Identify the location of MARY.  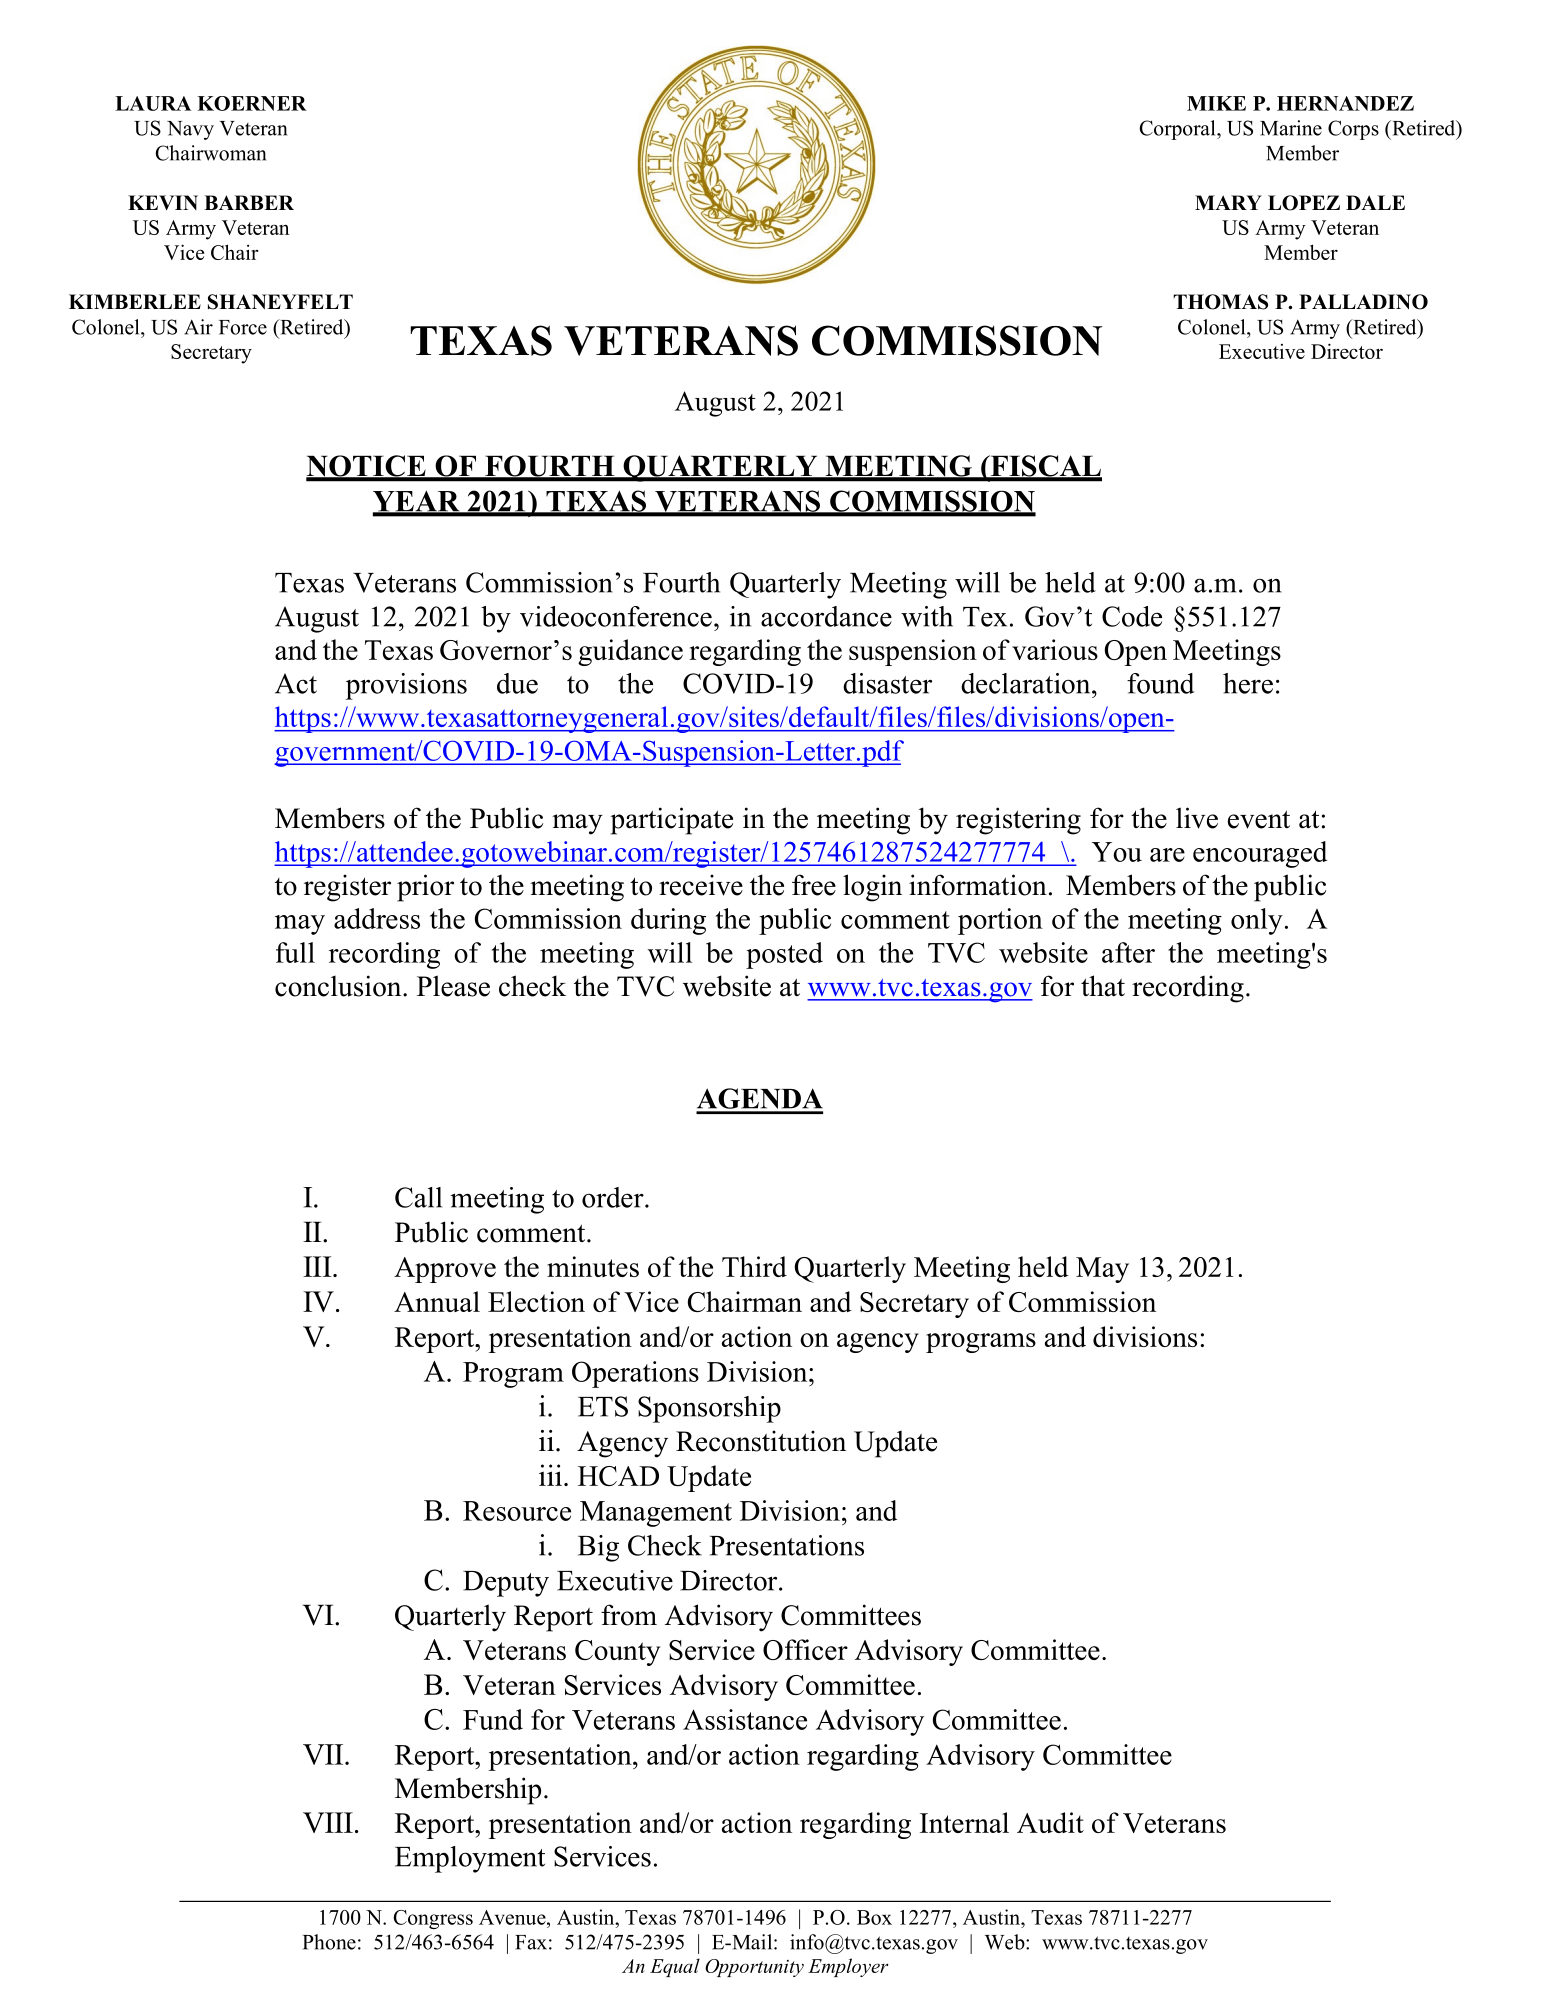
(1228, 202).
